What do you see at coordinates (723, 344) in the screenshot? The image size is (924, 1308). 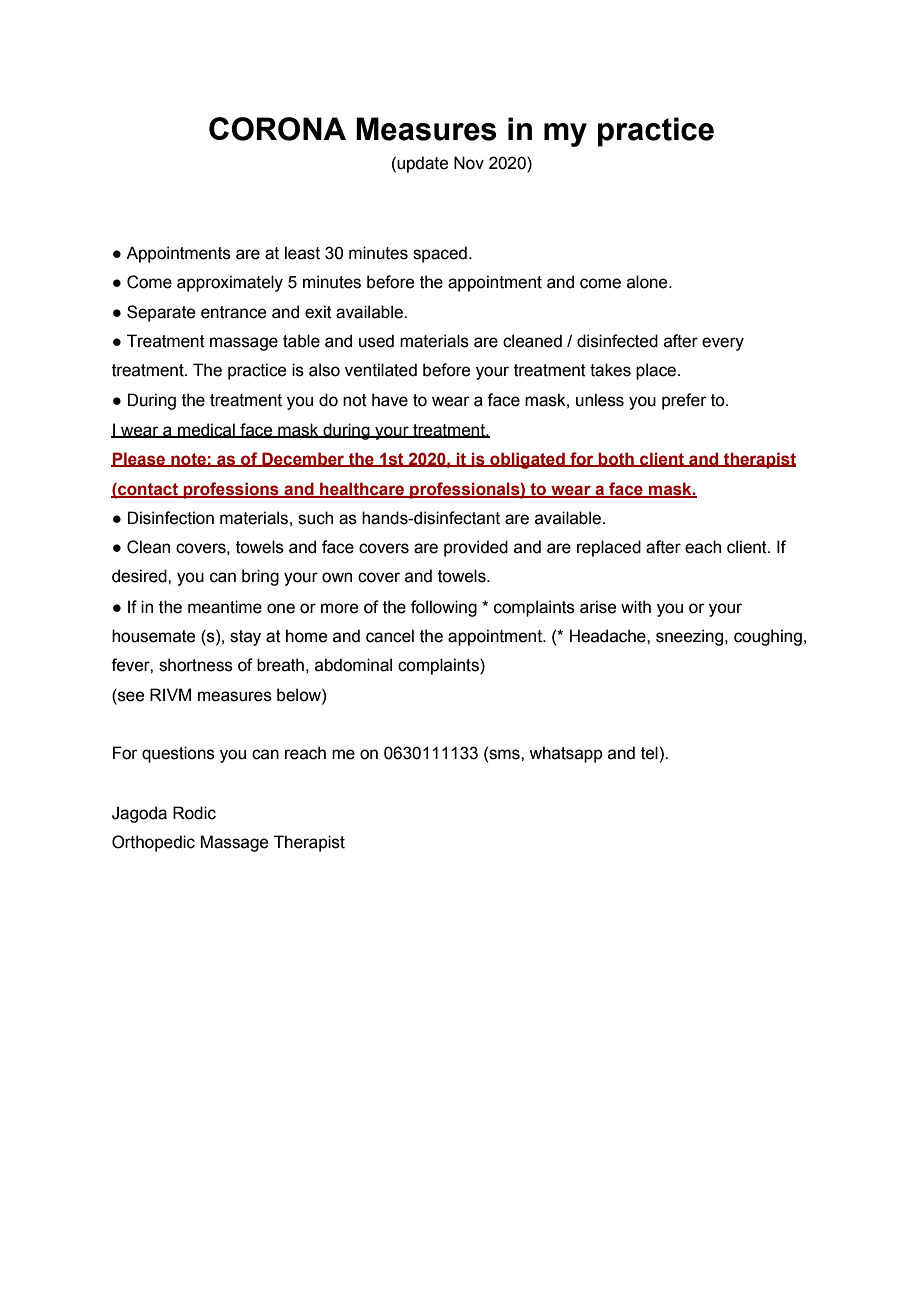 I see `every` at bounding box center [723, 344].
